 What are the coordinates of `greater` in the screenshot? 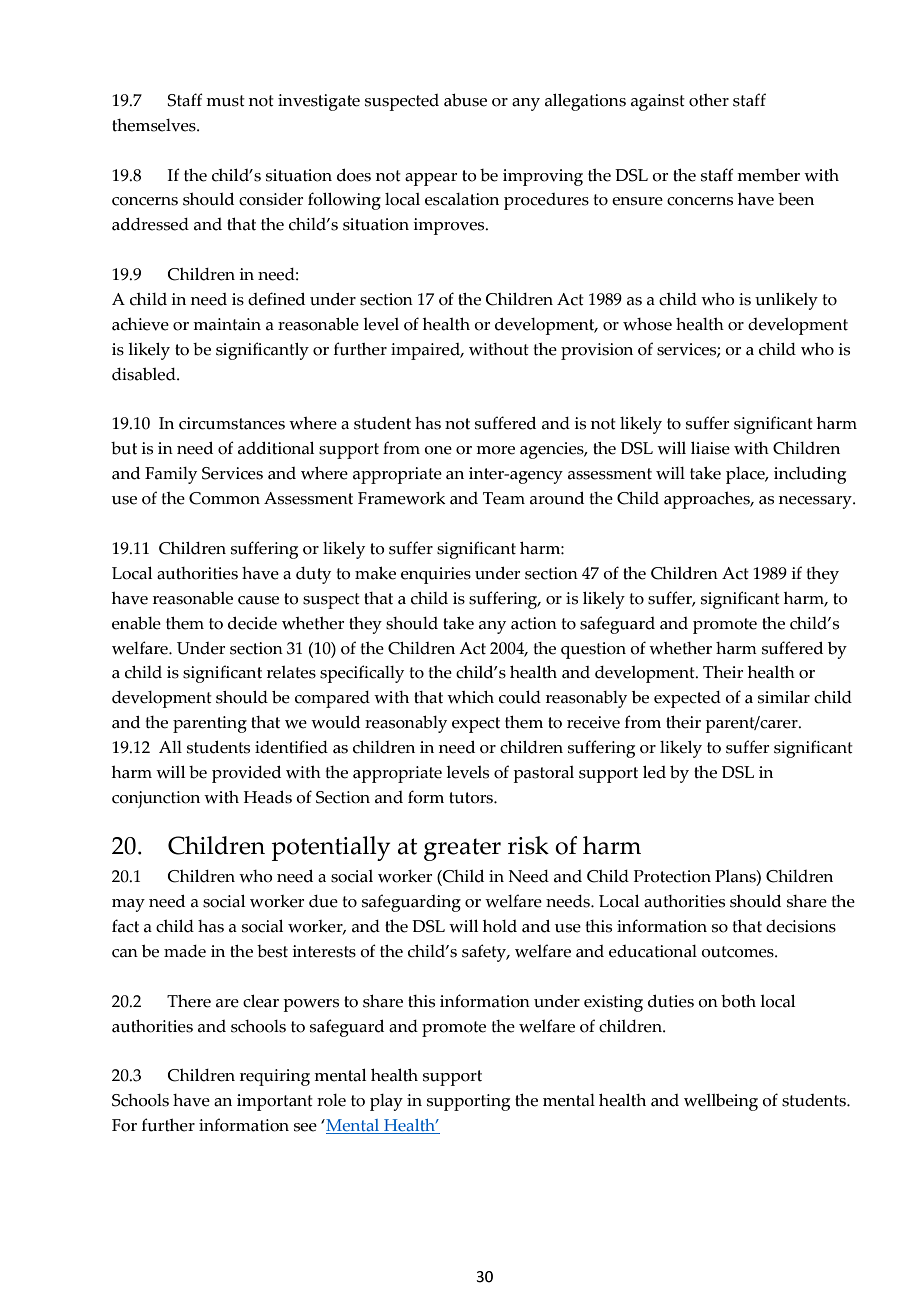 It's located at (462, 849).
